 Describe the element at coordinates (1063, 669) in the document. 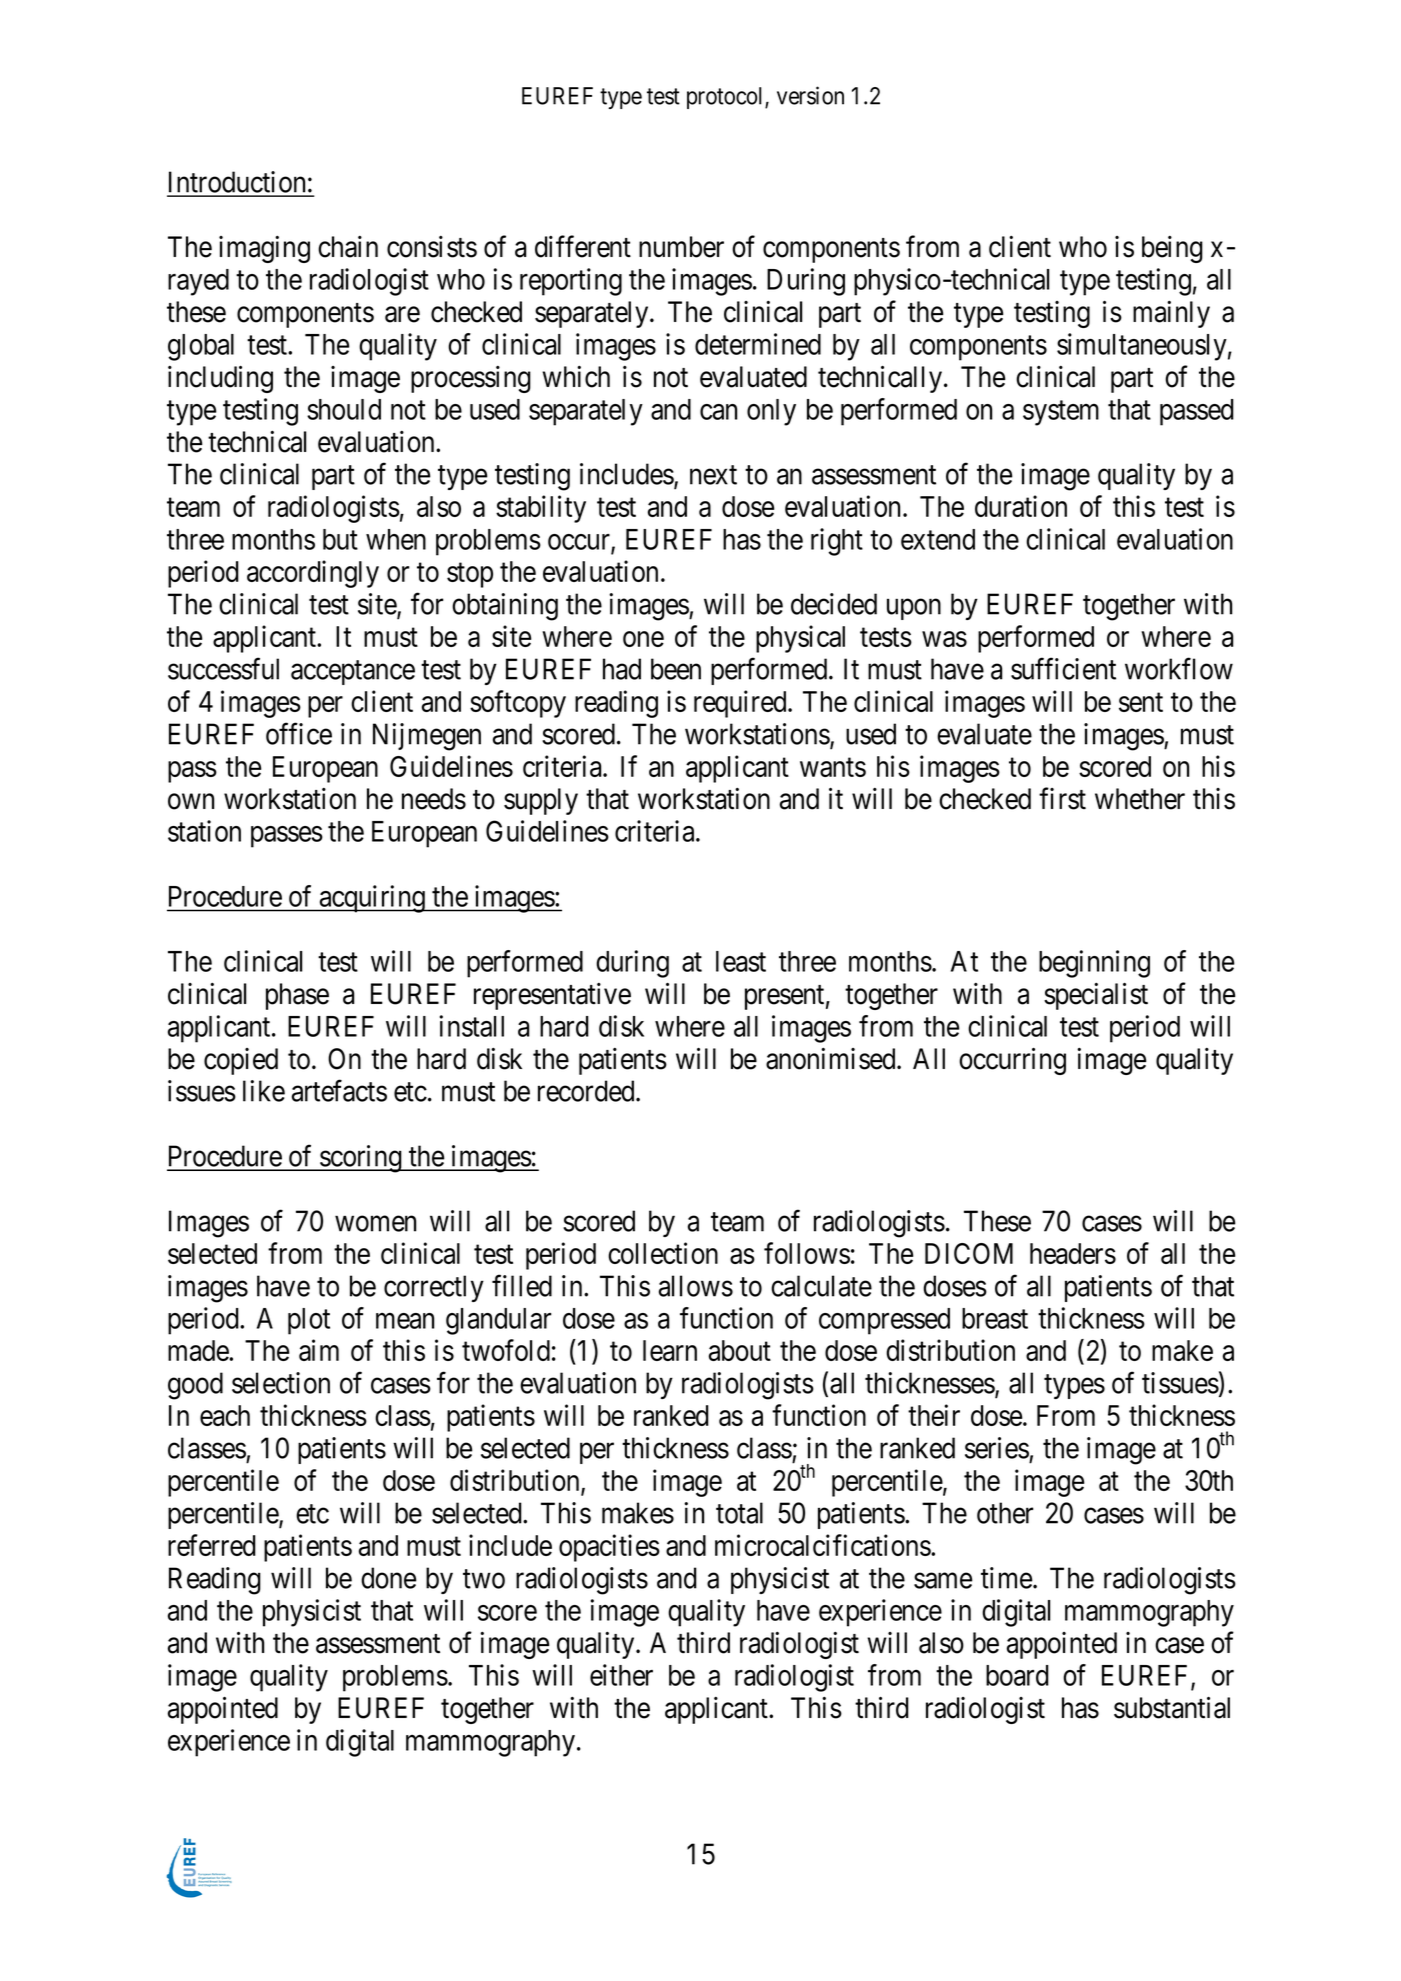

I see `sufficient` at that location.
